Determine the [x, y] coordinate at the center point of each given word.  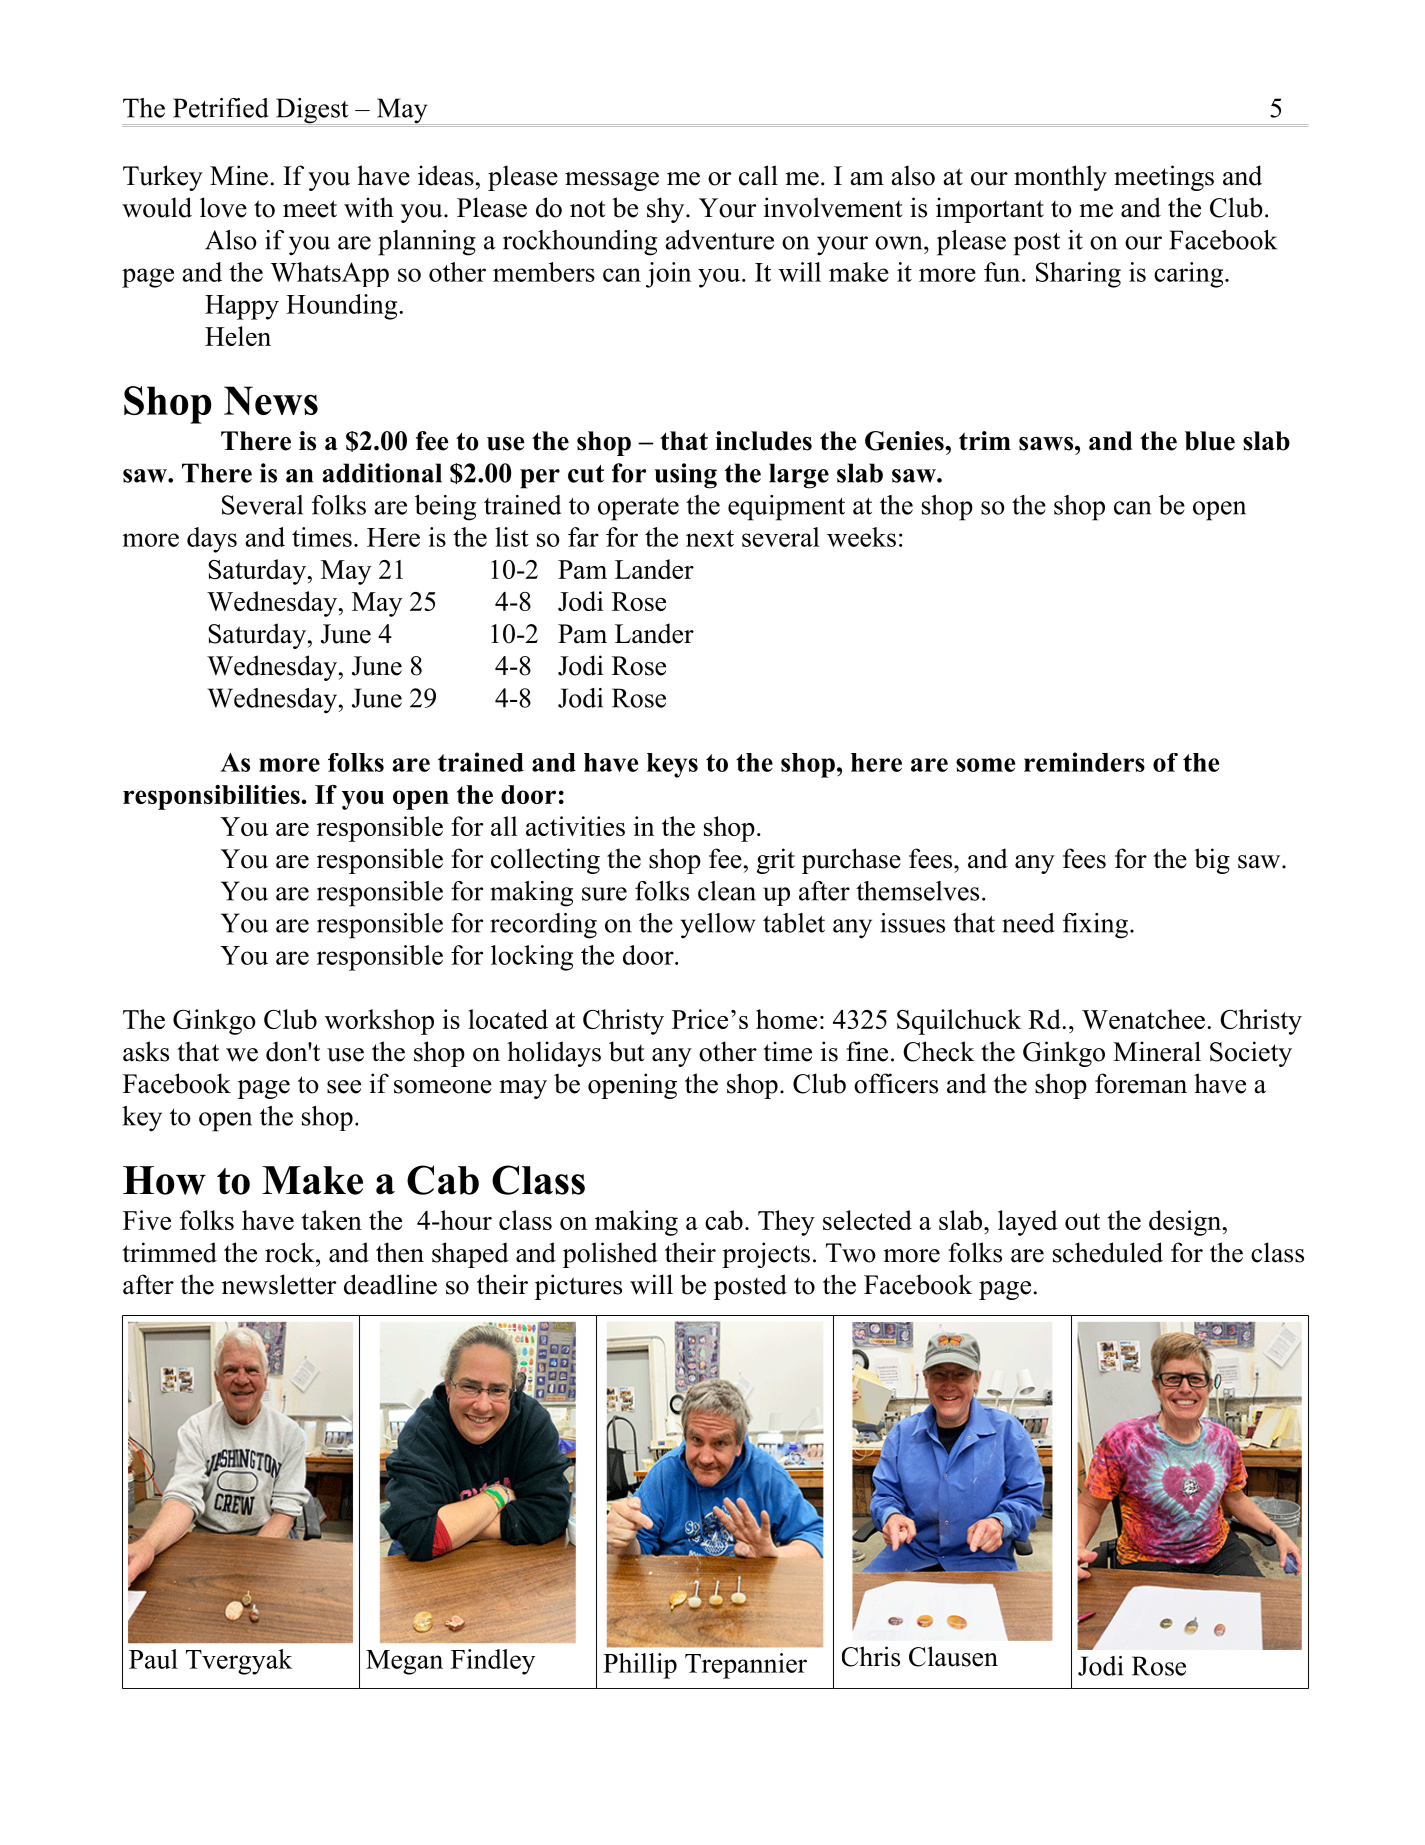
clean [727, 891]
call [758, 175]
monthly [1060, 178]
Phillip [640, 1666]
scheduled [1108, 1252]
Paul [153, 1659]
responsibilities [212, 797]
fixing [1095, 926]
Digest [312, 111]
